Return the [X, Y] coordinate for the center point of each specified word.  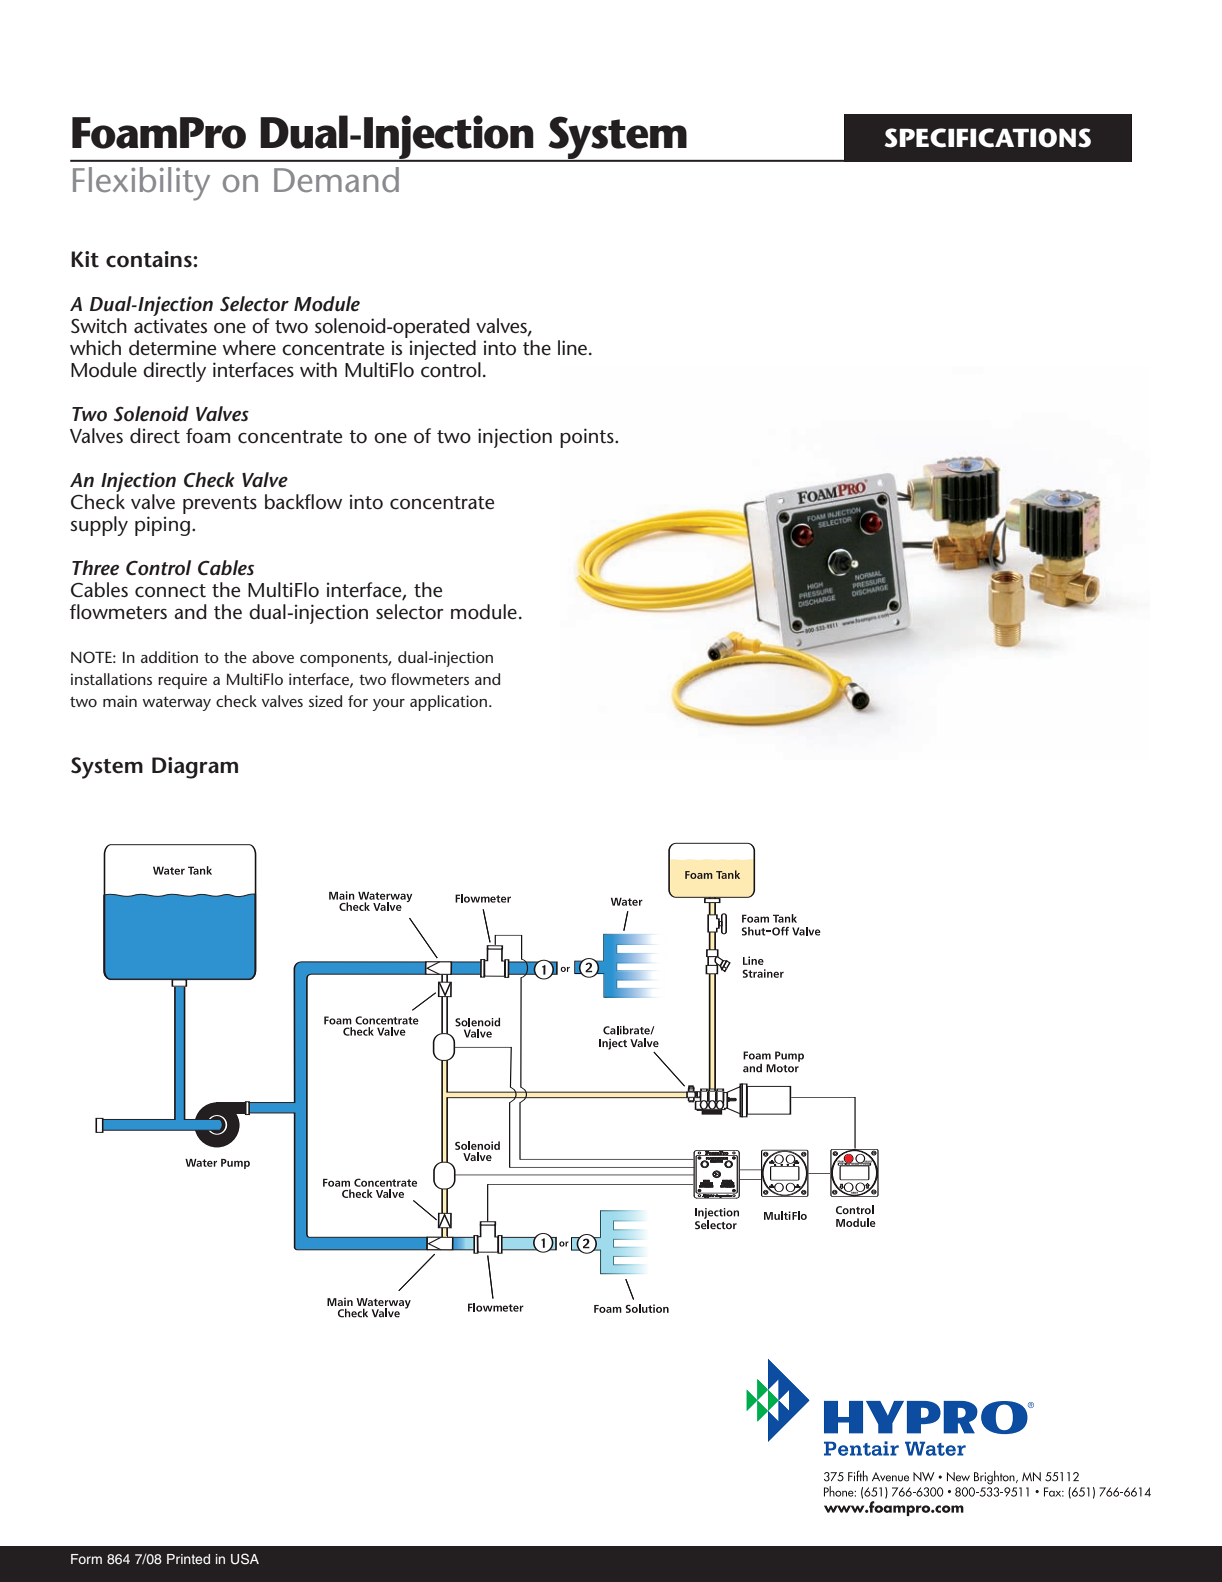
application [448, 703]
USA [245, 1559]
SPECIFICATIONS [987, 138]
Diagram [195, 768]
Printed [188, 1559]
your [388, 705]
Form [86, 1559]
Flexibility [141, 184]
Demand [336, 179]
